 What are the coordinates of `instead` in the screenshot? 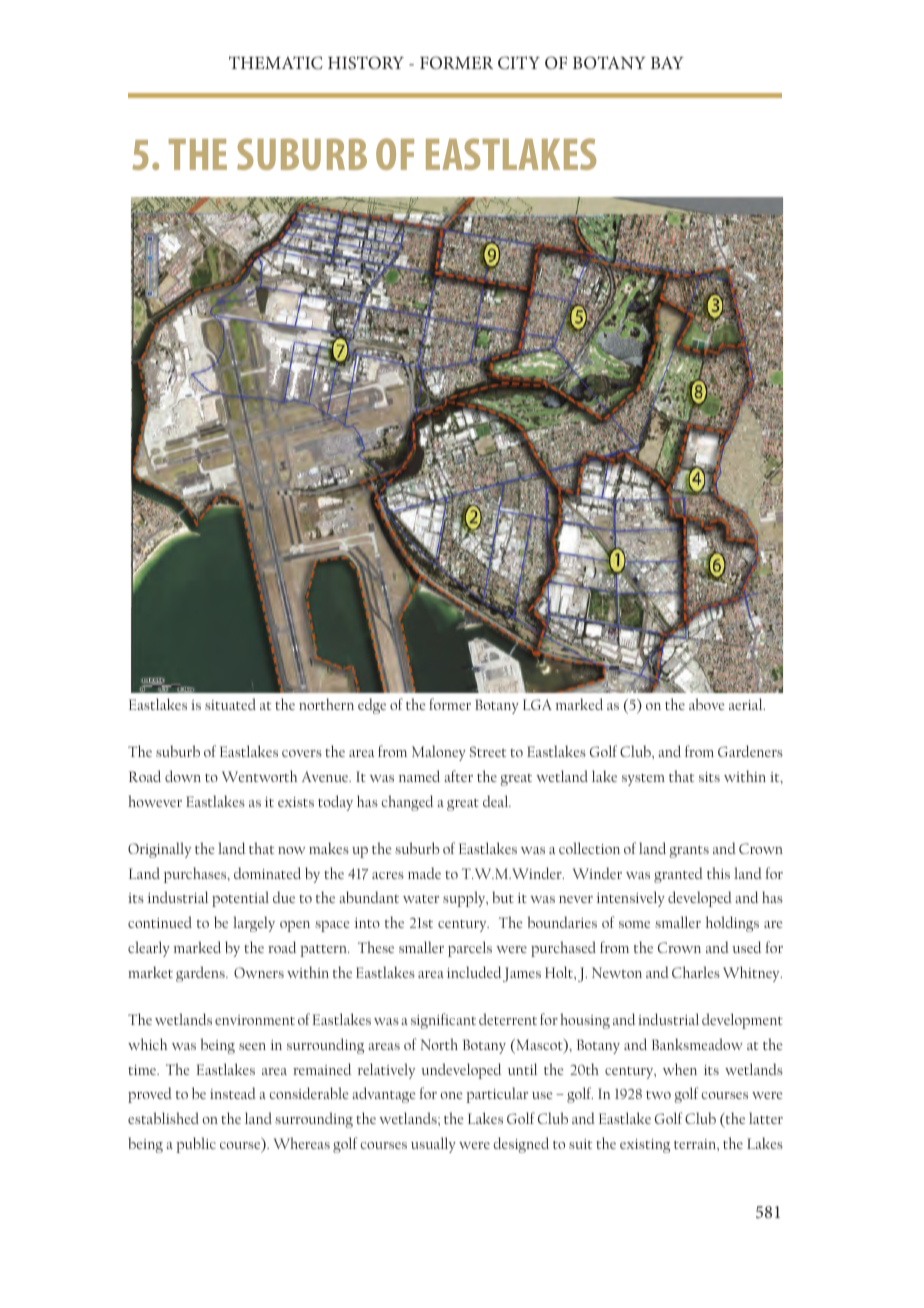 It's located at (233, 1093).
